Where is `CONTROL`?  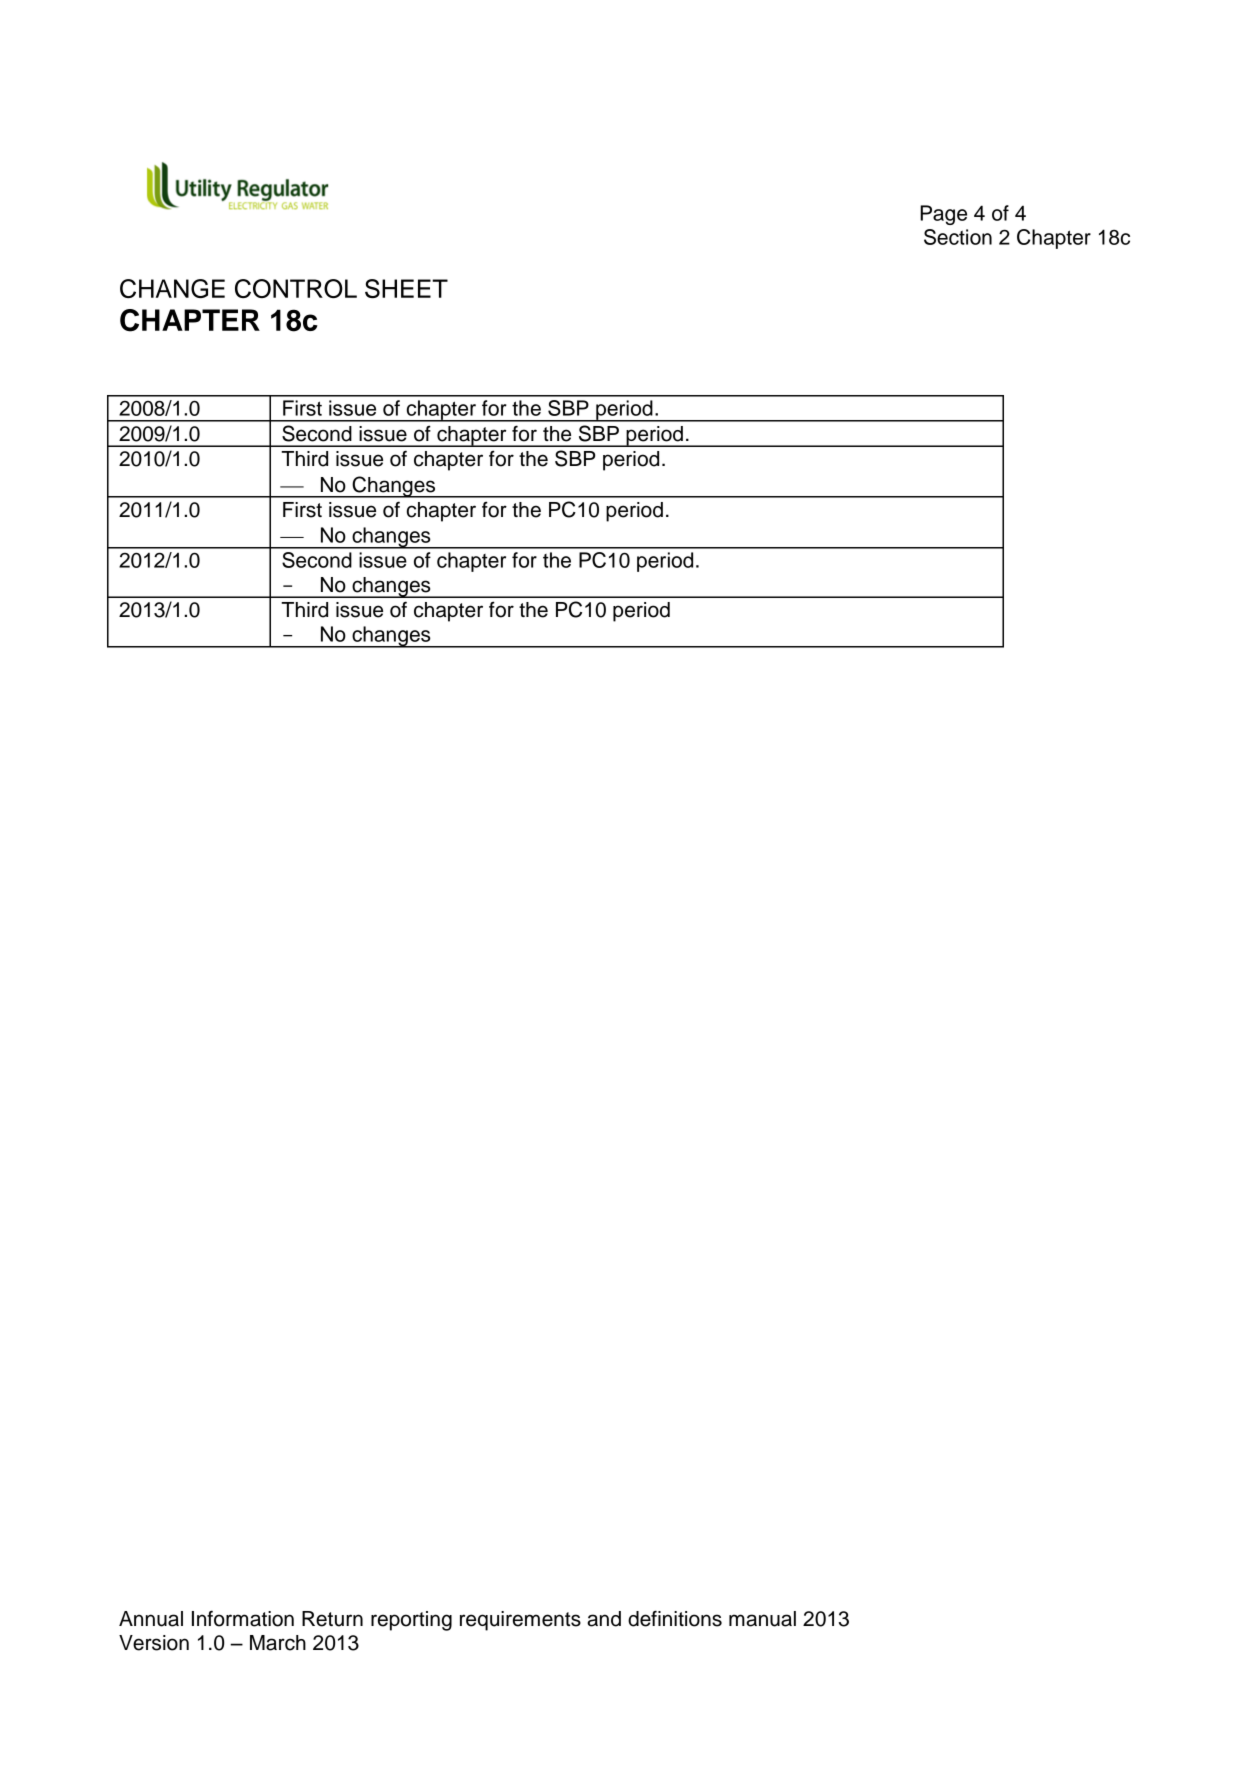 CONTROL is located at coordinates (296, 288).
